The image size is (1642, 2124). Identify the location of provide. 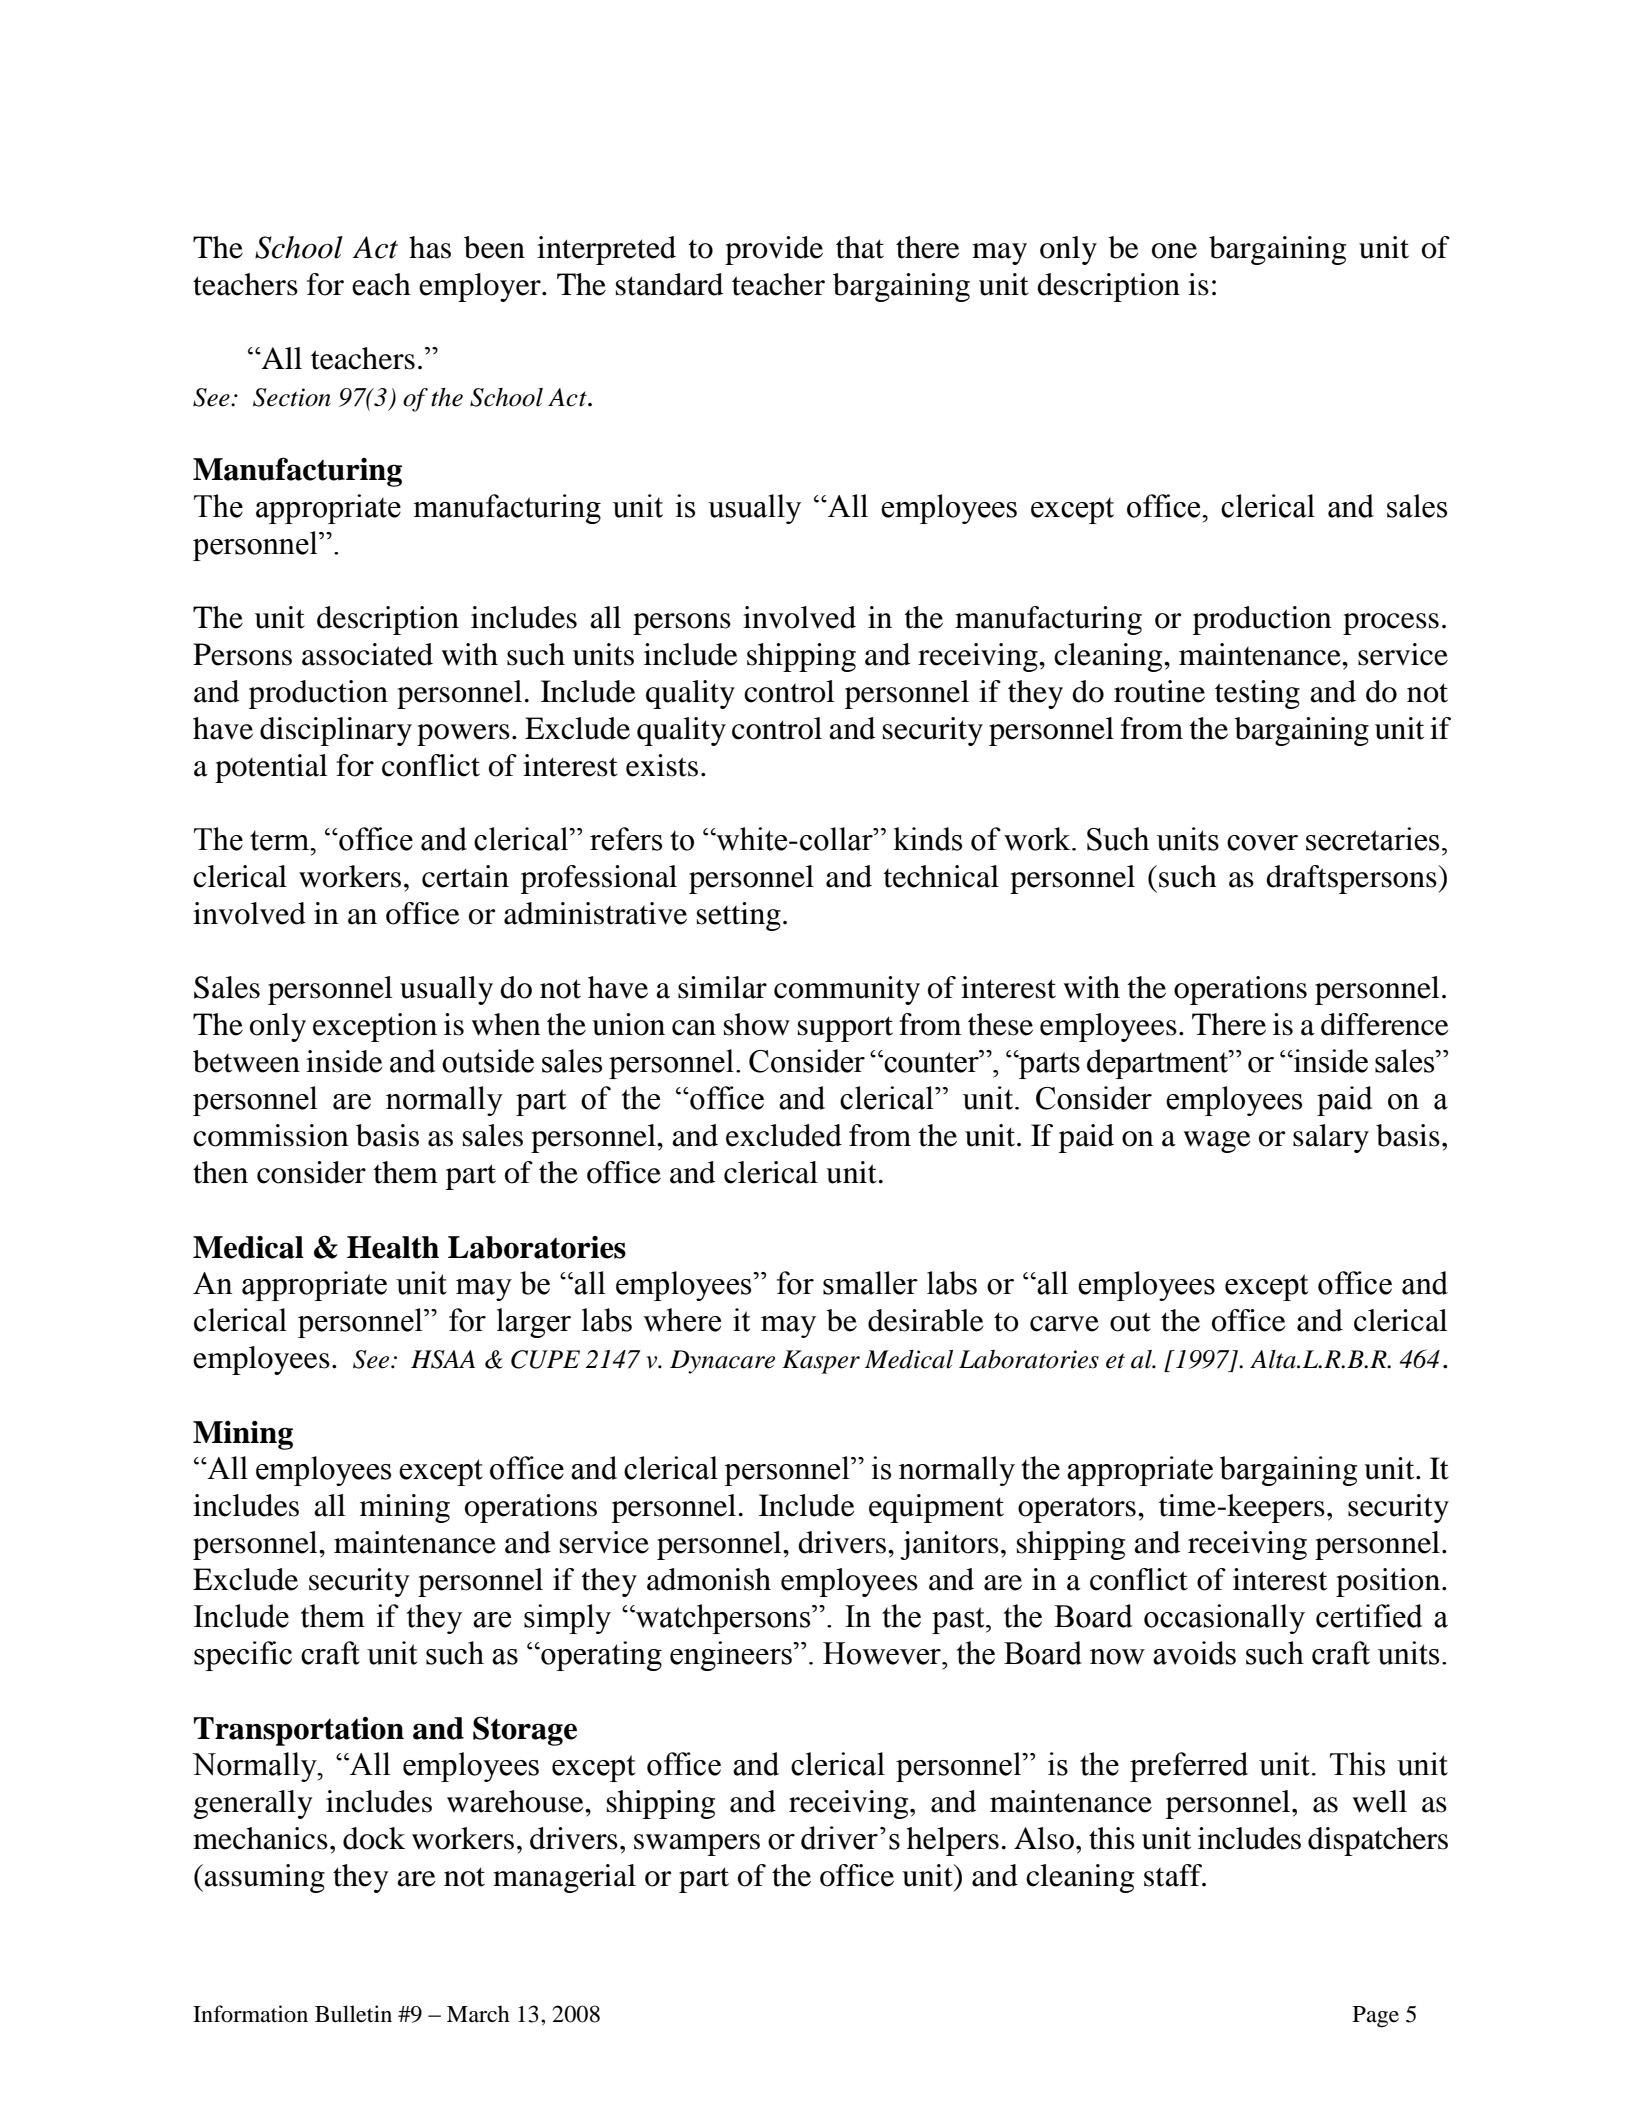
(774, 250).
